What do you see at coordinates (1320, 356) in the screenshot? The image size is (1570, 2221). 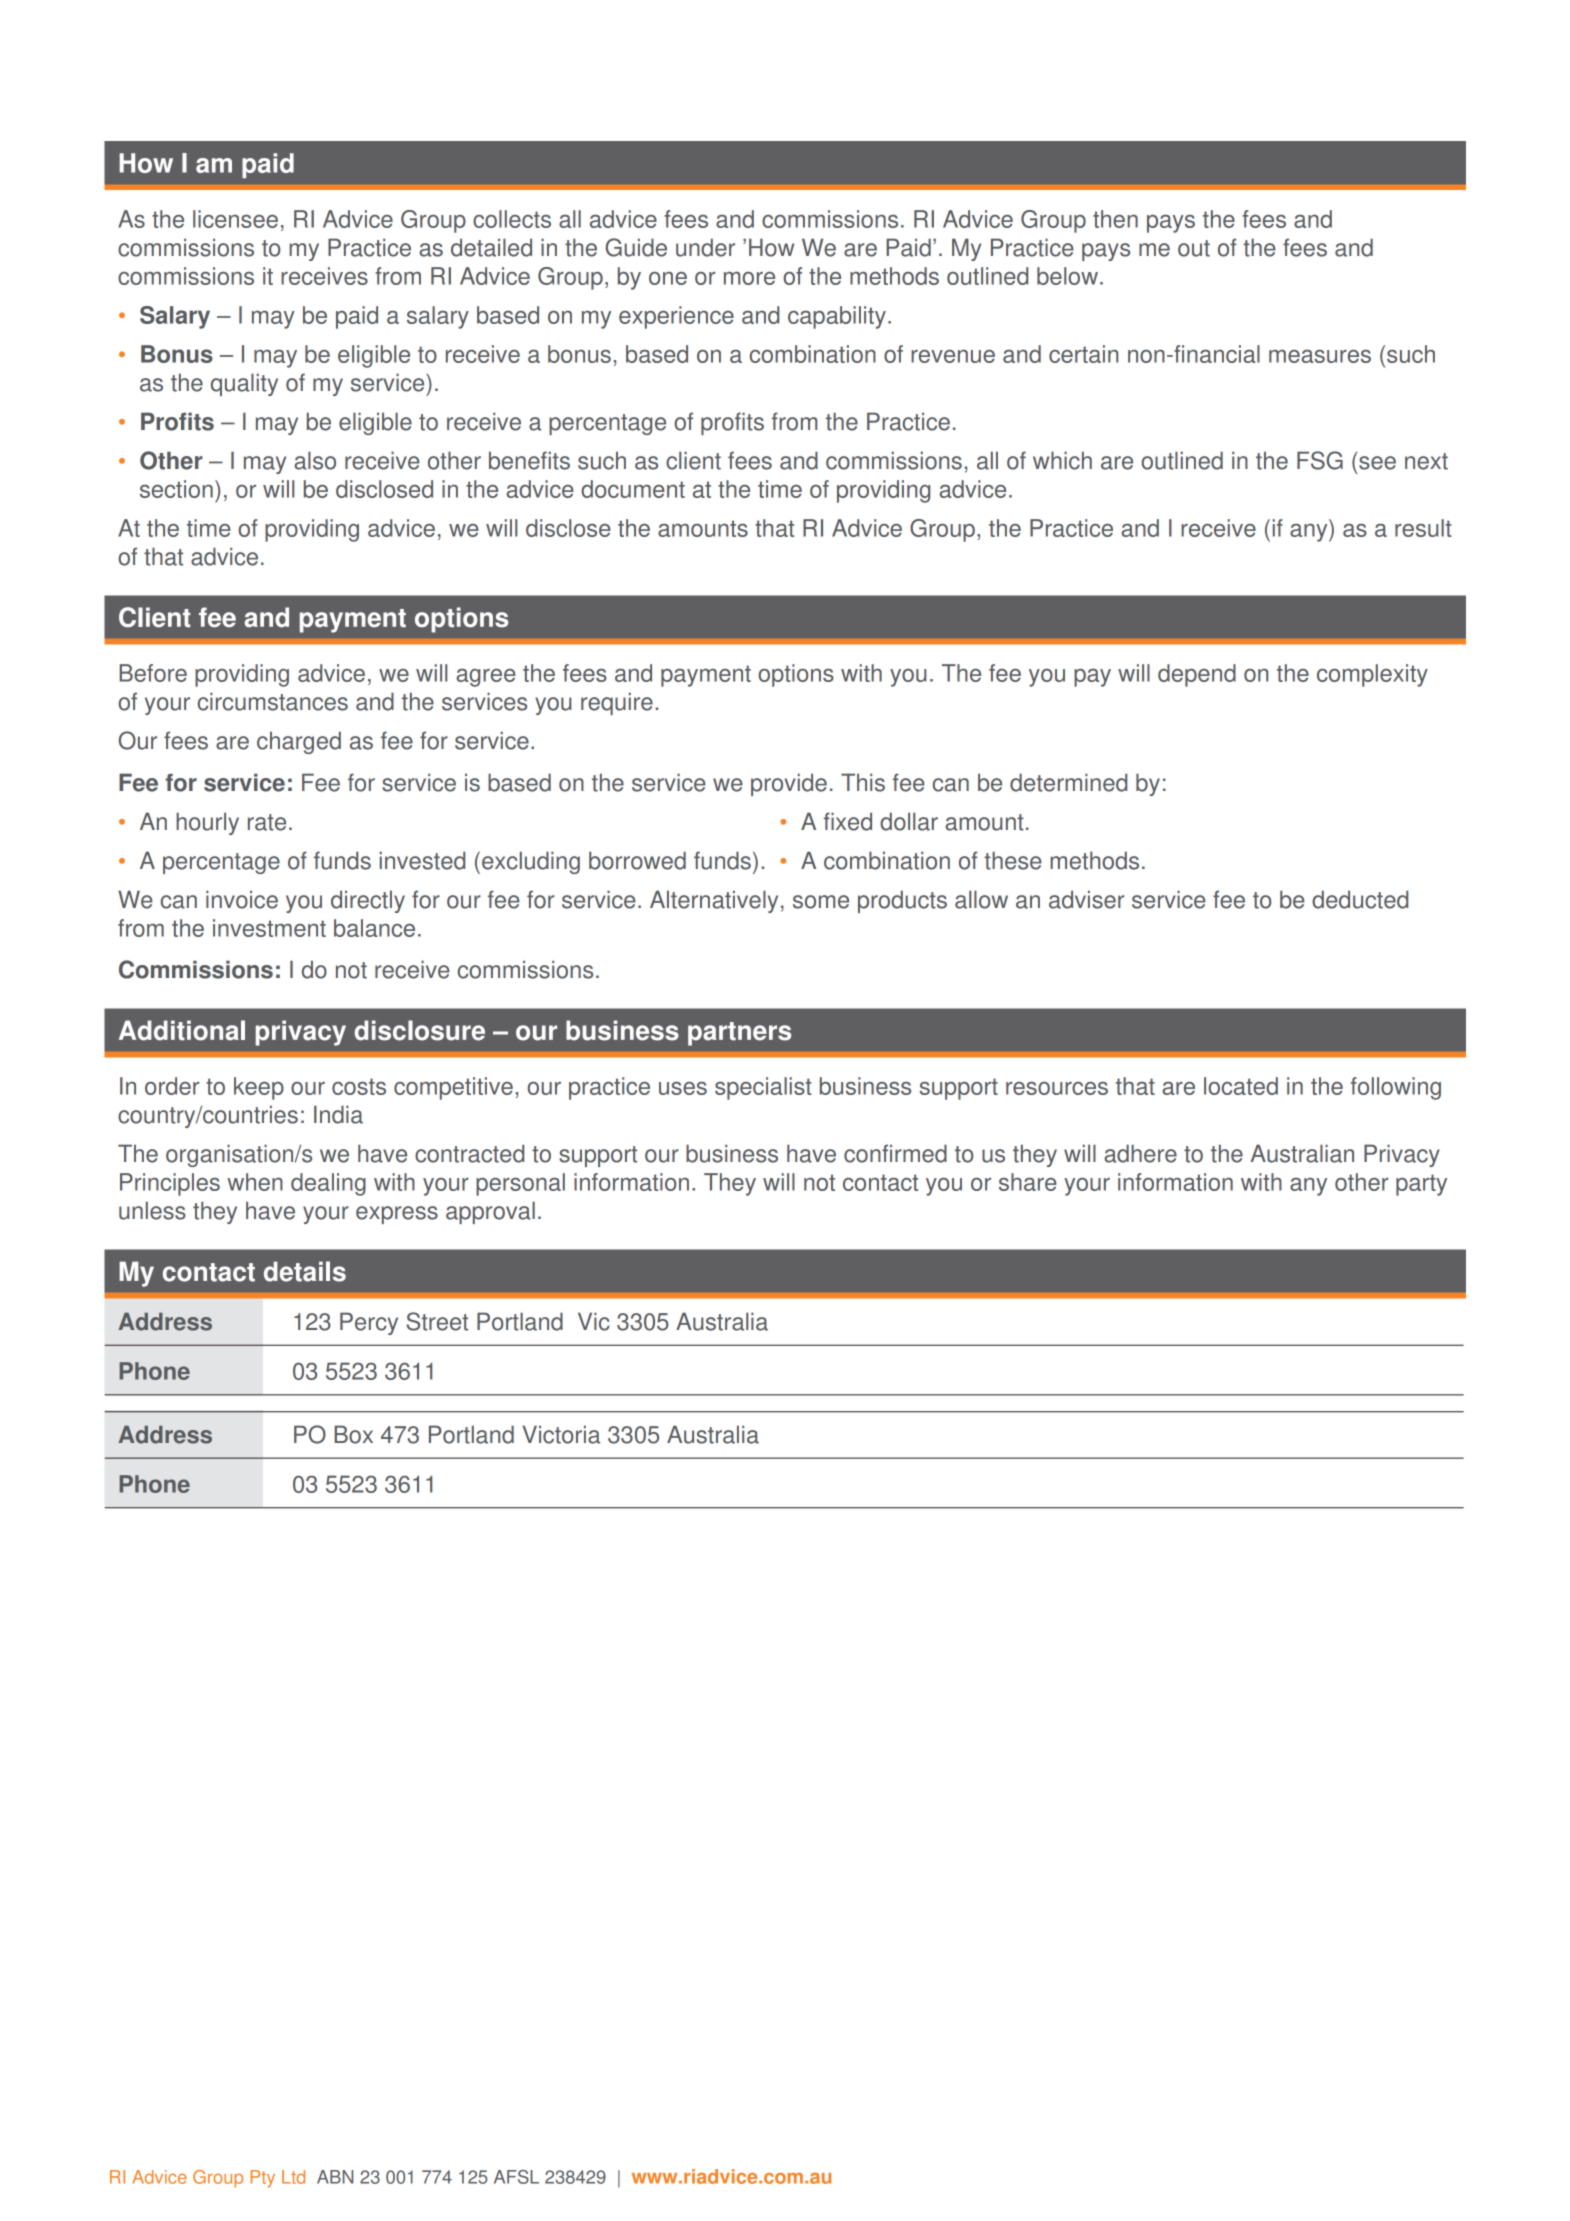 I see `measures` at bounding box center [1320, 356].
